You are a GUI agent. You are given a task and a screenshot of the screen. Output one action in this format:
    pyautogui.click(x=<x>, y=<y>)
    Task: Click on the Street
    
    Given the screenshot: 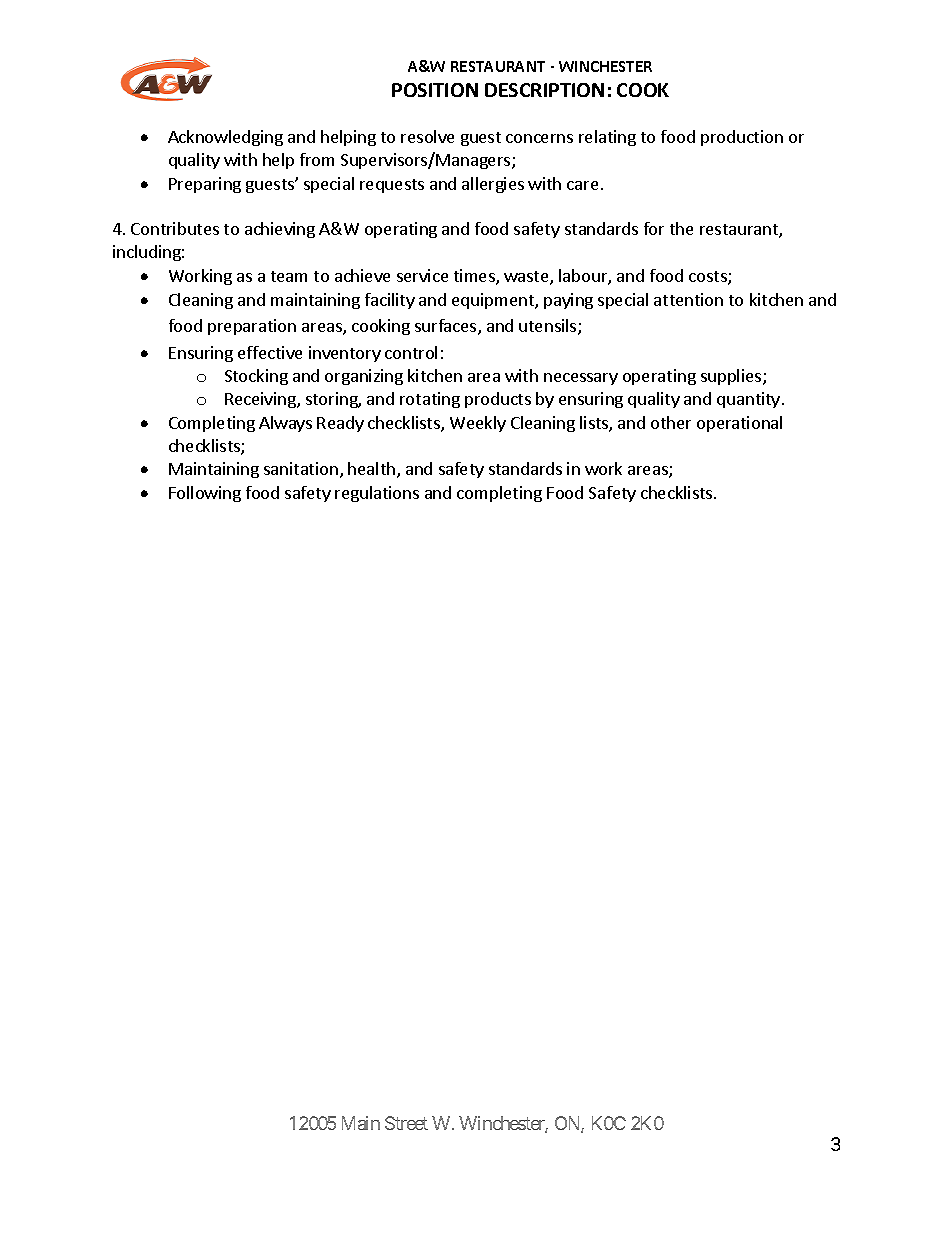 What is the action you would take?
    pyautogui.click(x=406, y=1123)
